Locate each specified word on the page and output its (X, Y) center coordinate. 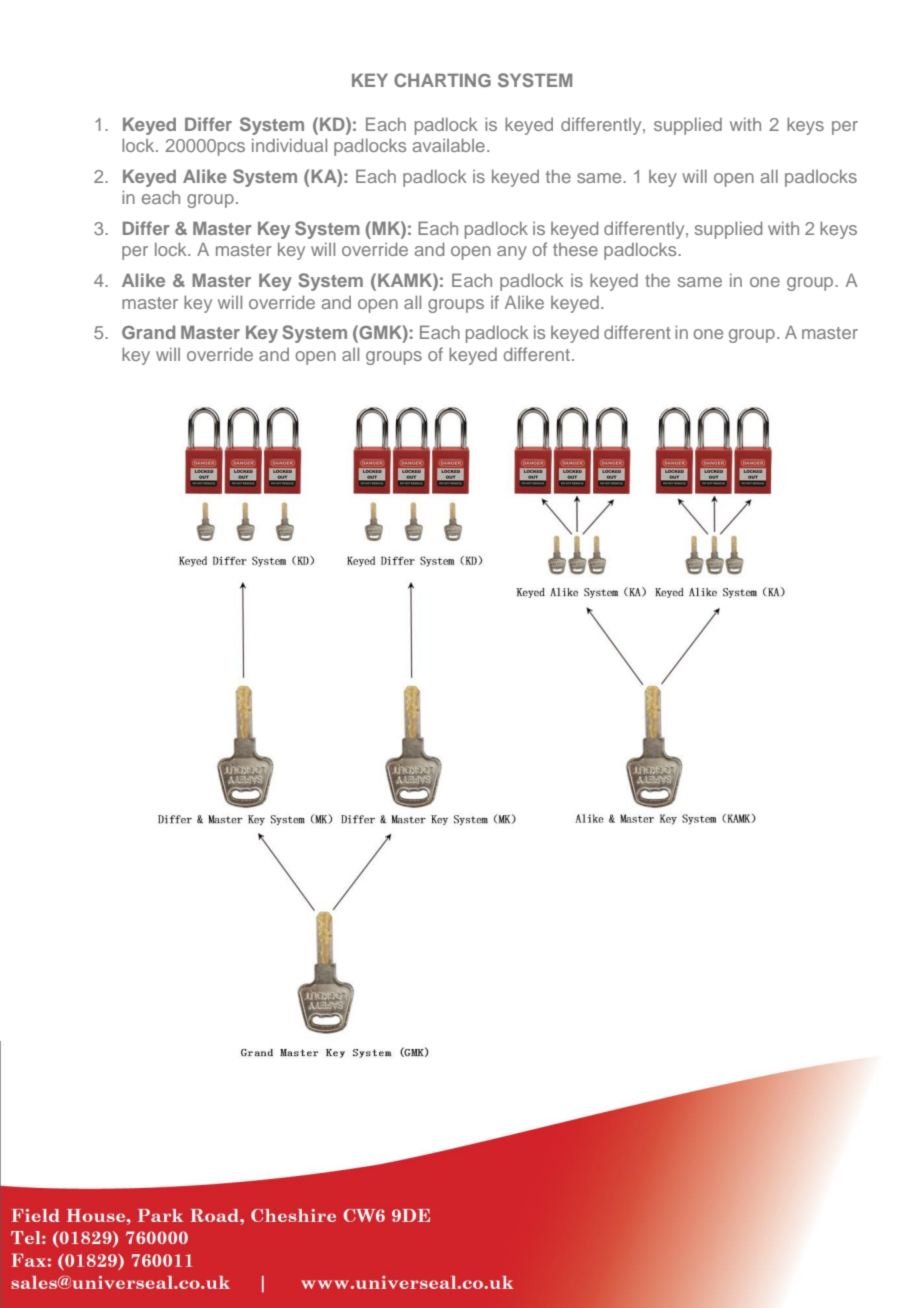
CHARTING (442, 80)
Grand (148, 332)
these (575, 249)
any (512, 253)
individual (289, 145)
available (449, 145)
